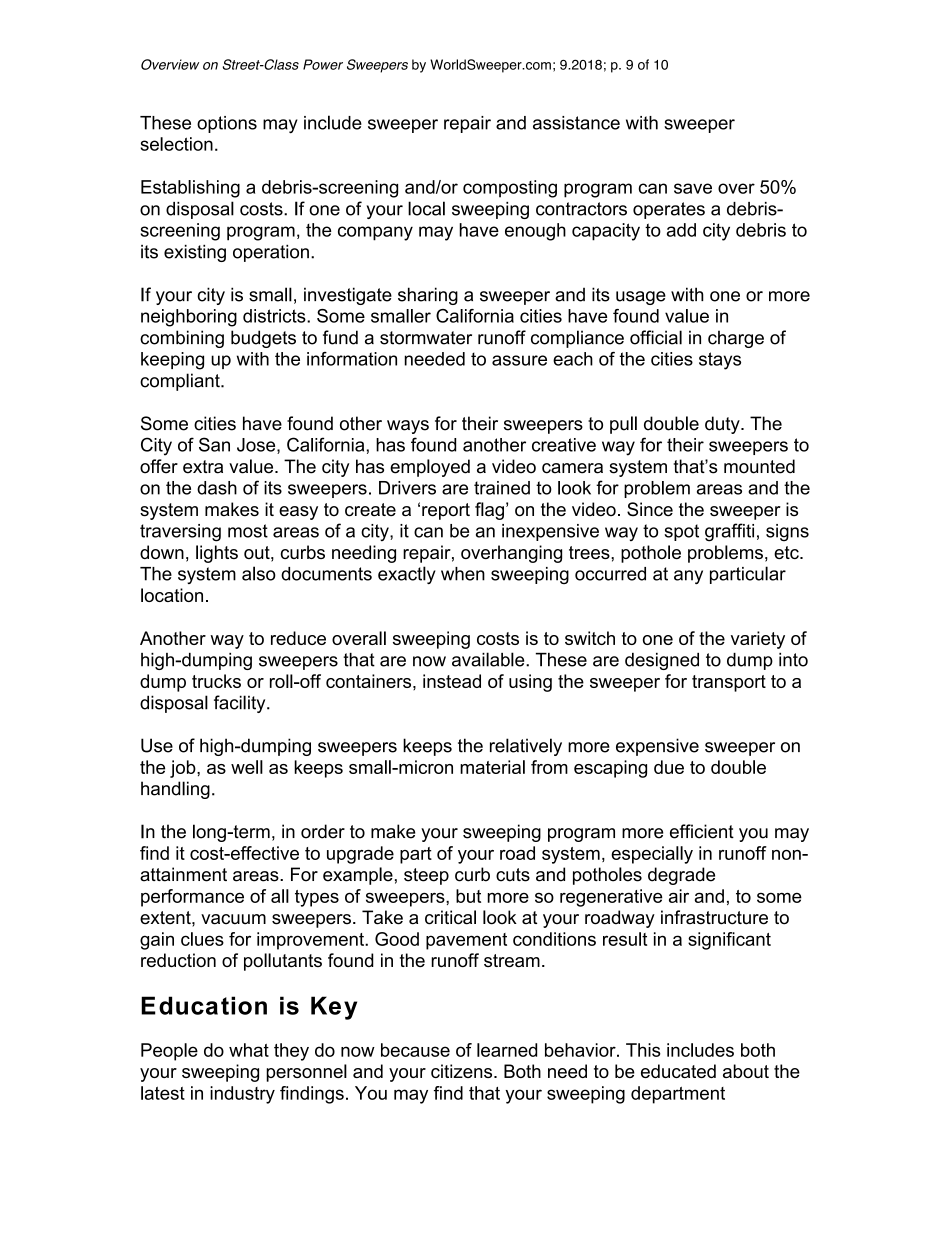 The height and width of the page is (1233, 952). Describe the element at coordinates (426, 338) in the page. I see `stormwater` at that location.
